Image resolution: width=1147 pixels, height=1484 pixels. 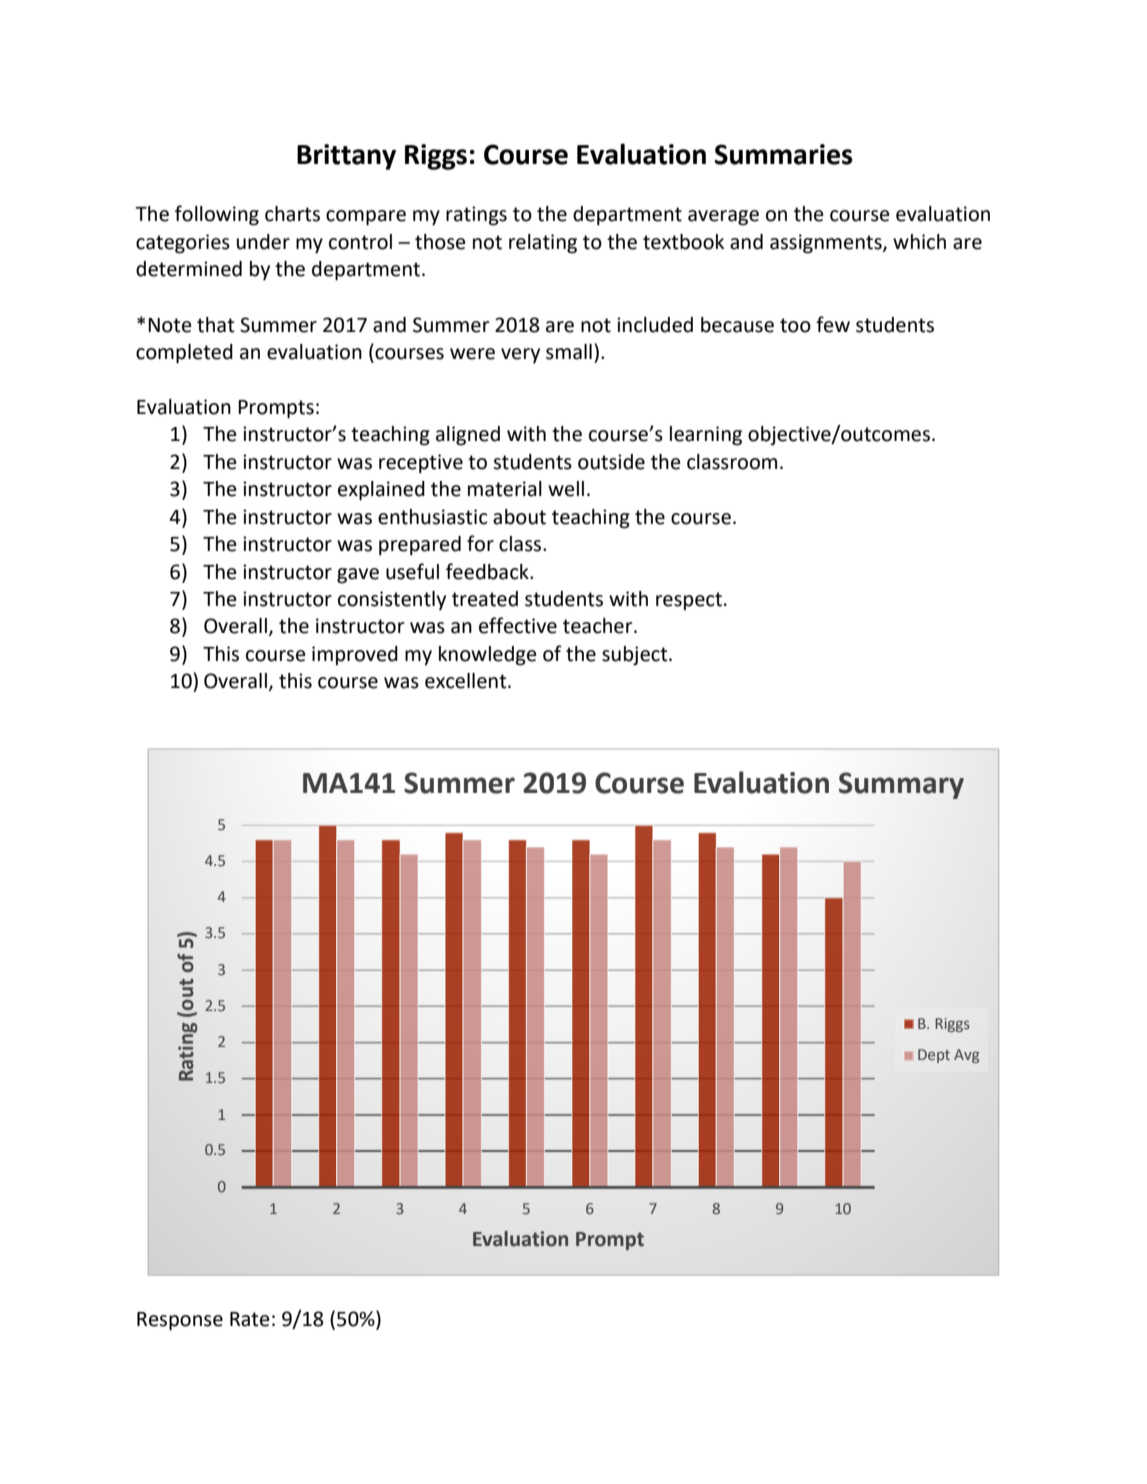 What do you see at coordinates (467, 681) in the screenshot?
I see `excellent` at bounding box center [467, 681].
